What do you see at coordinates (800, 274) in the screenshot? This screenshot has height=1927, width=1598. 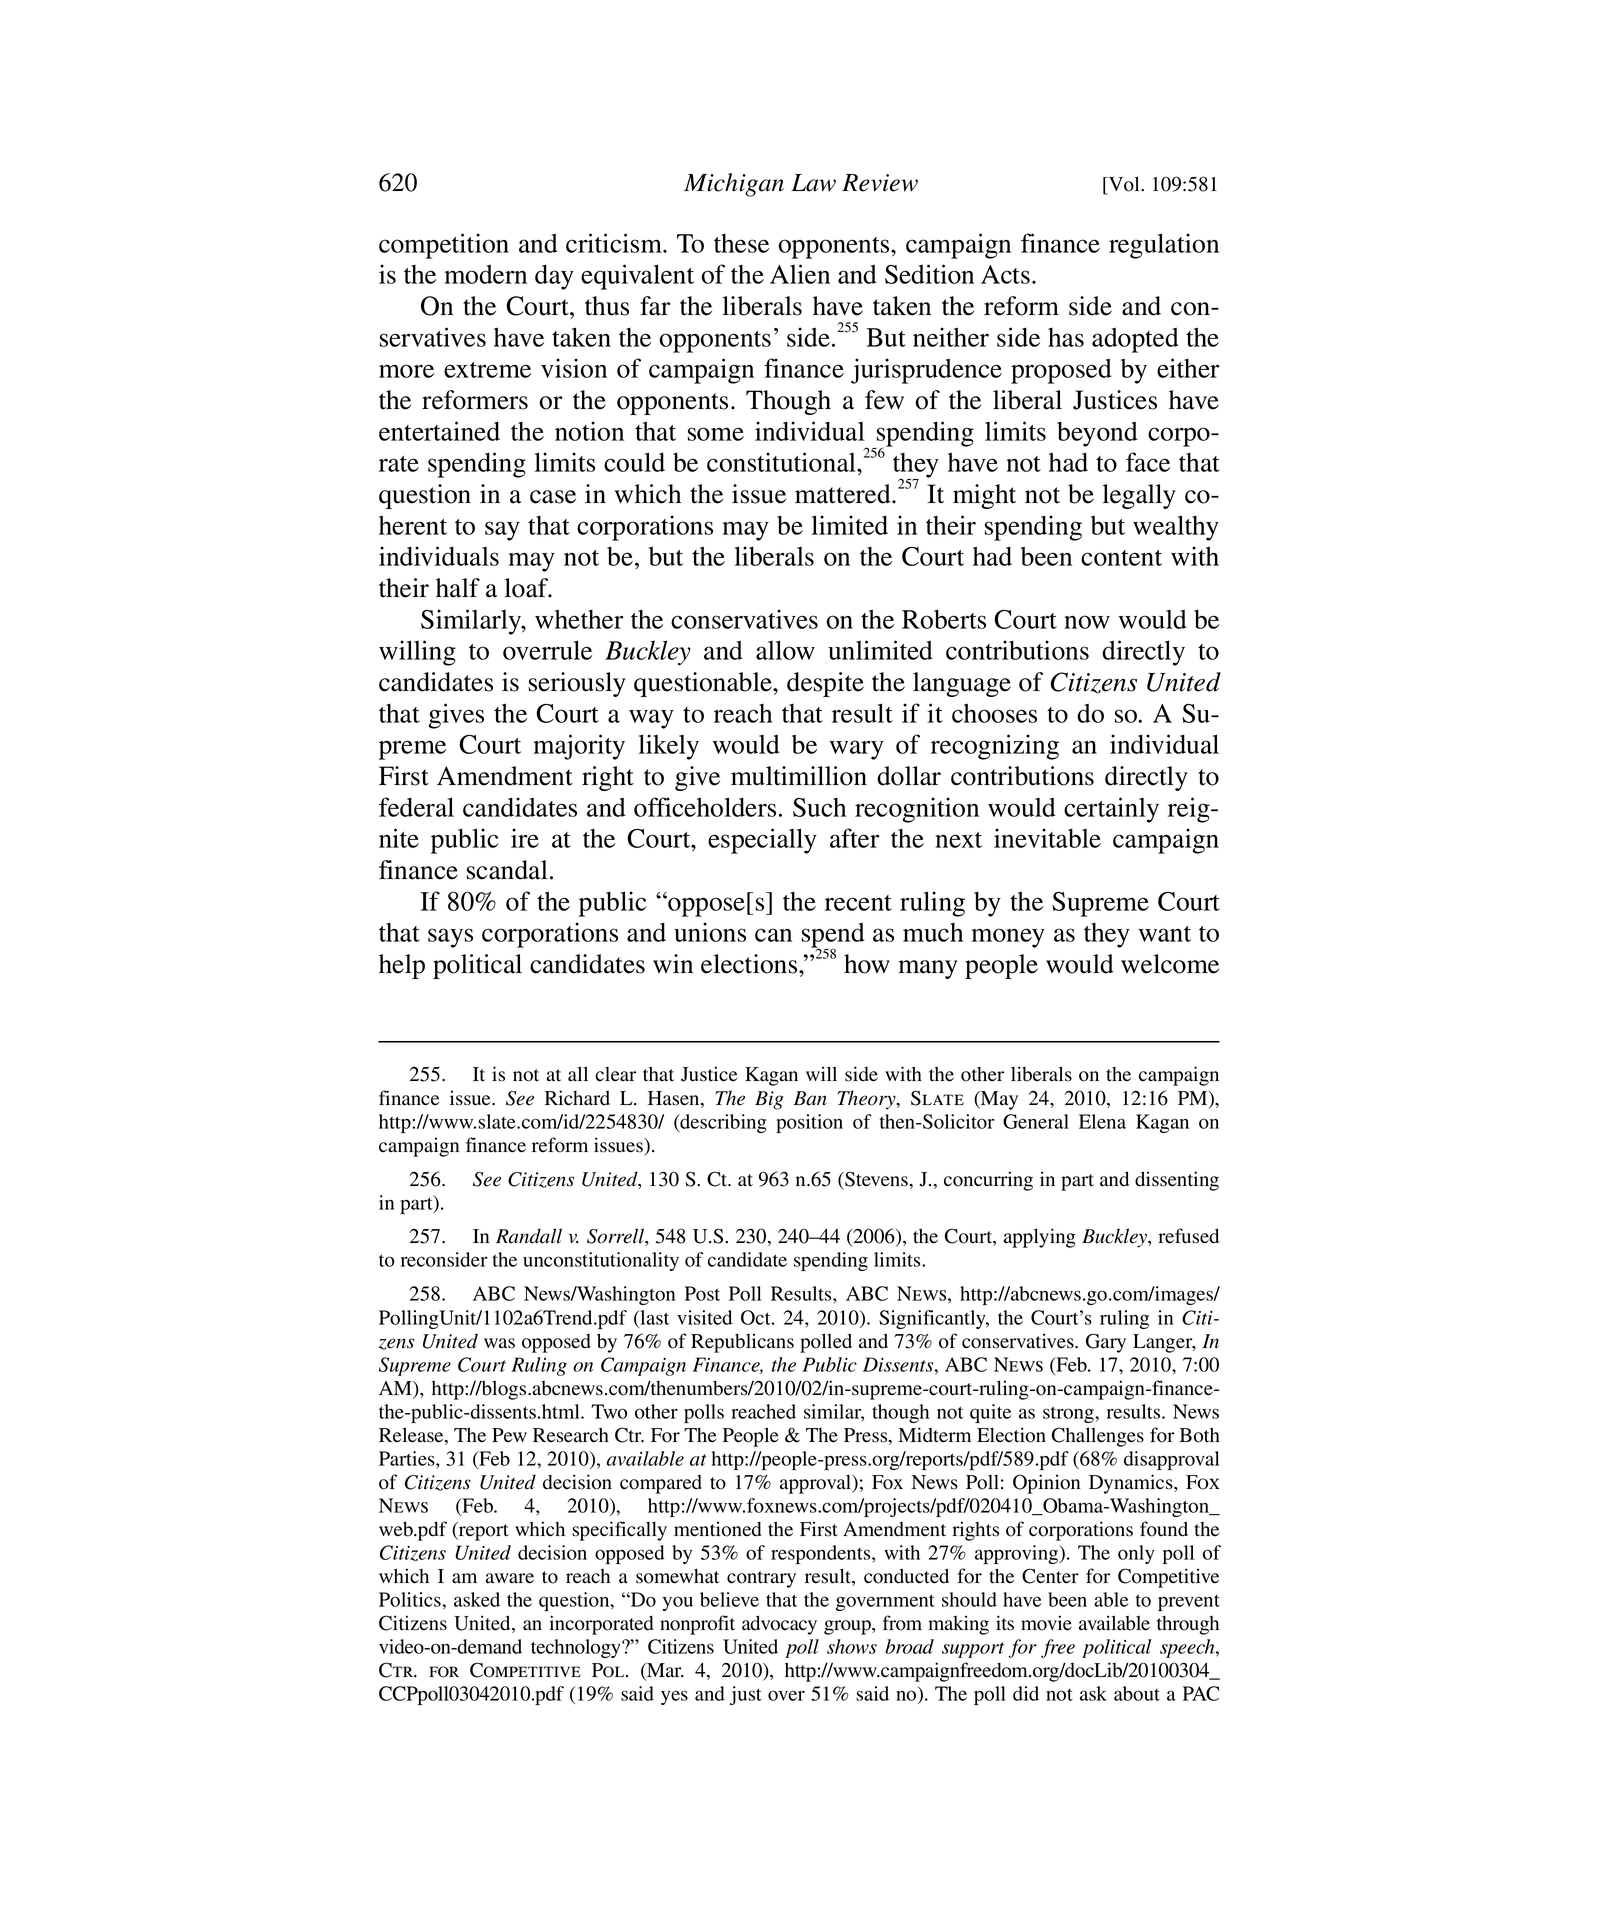 I see `Alien` at bounding box center [800, 274].
